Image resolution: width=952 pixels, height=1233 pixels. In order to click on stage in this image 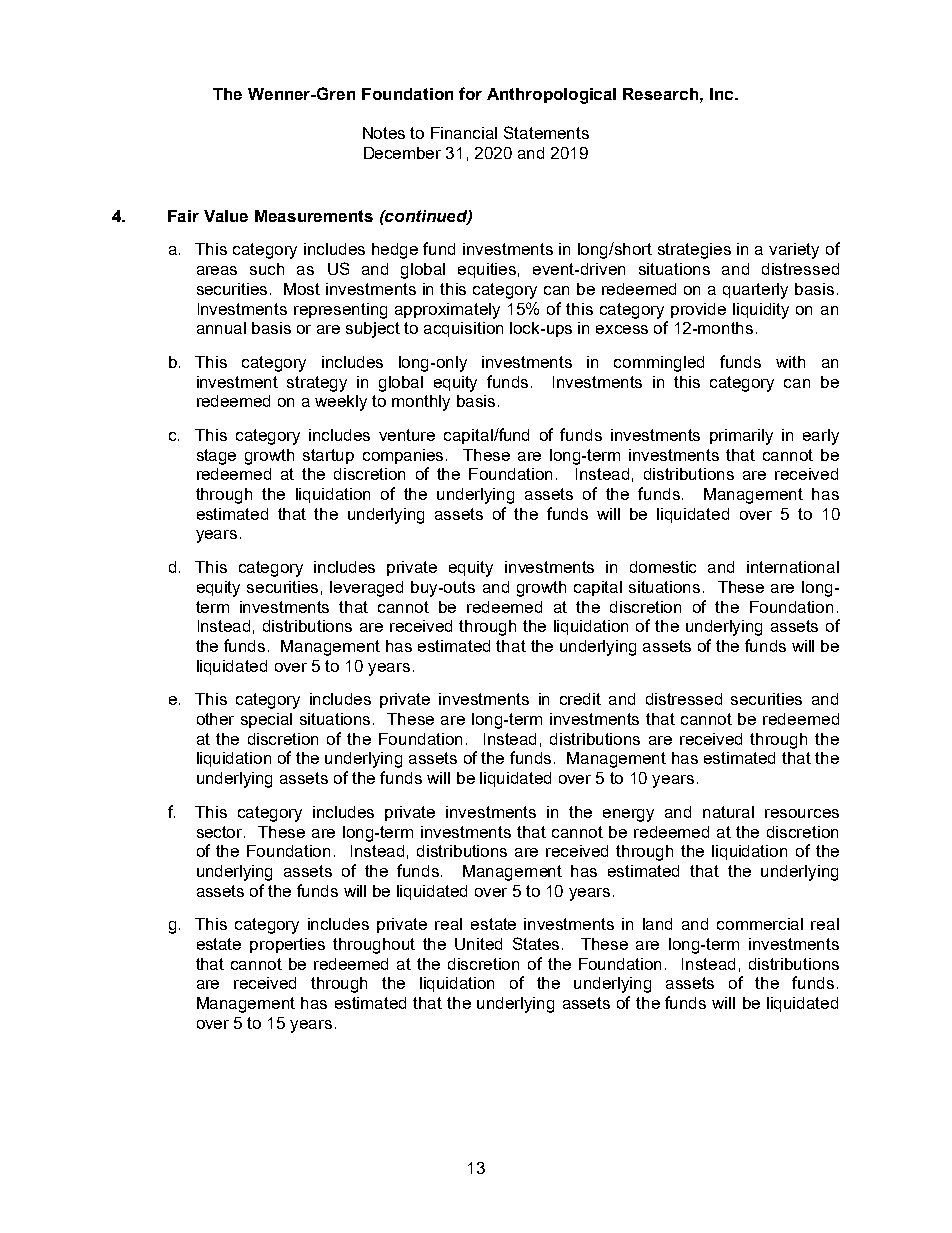, I will do `click(216, 457)`.
